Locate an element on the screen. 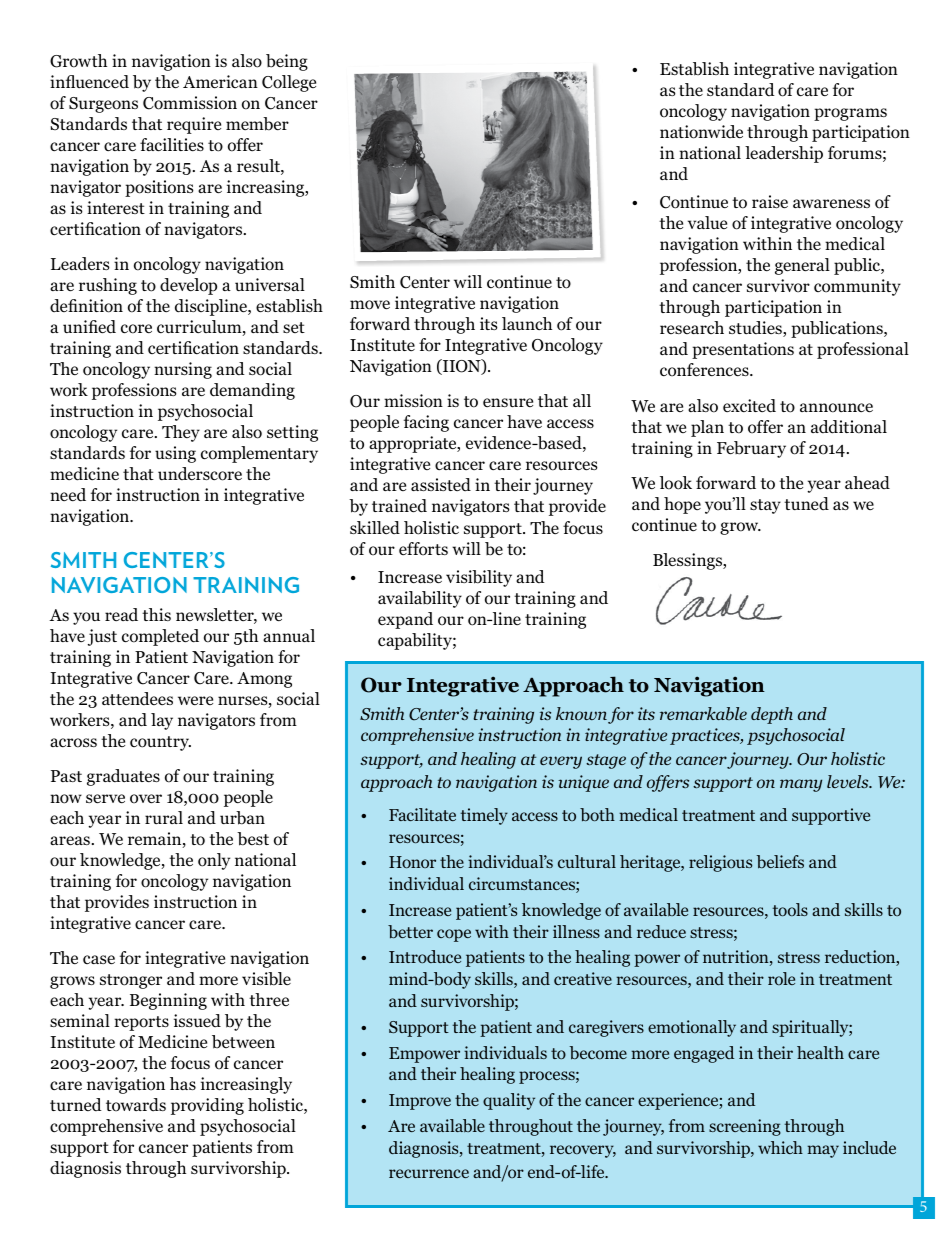  programs is located at coordinates (850, 114).
